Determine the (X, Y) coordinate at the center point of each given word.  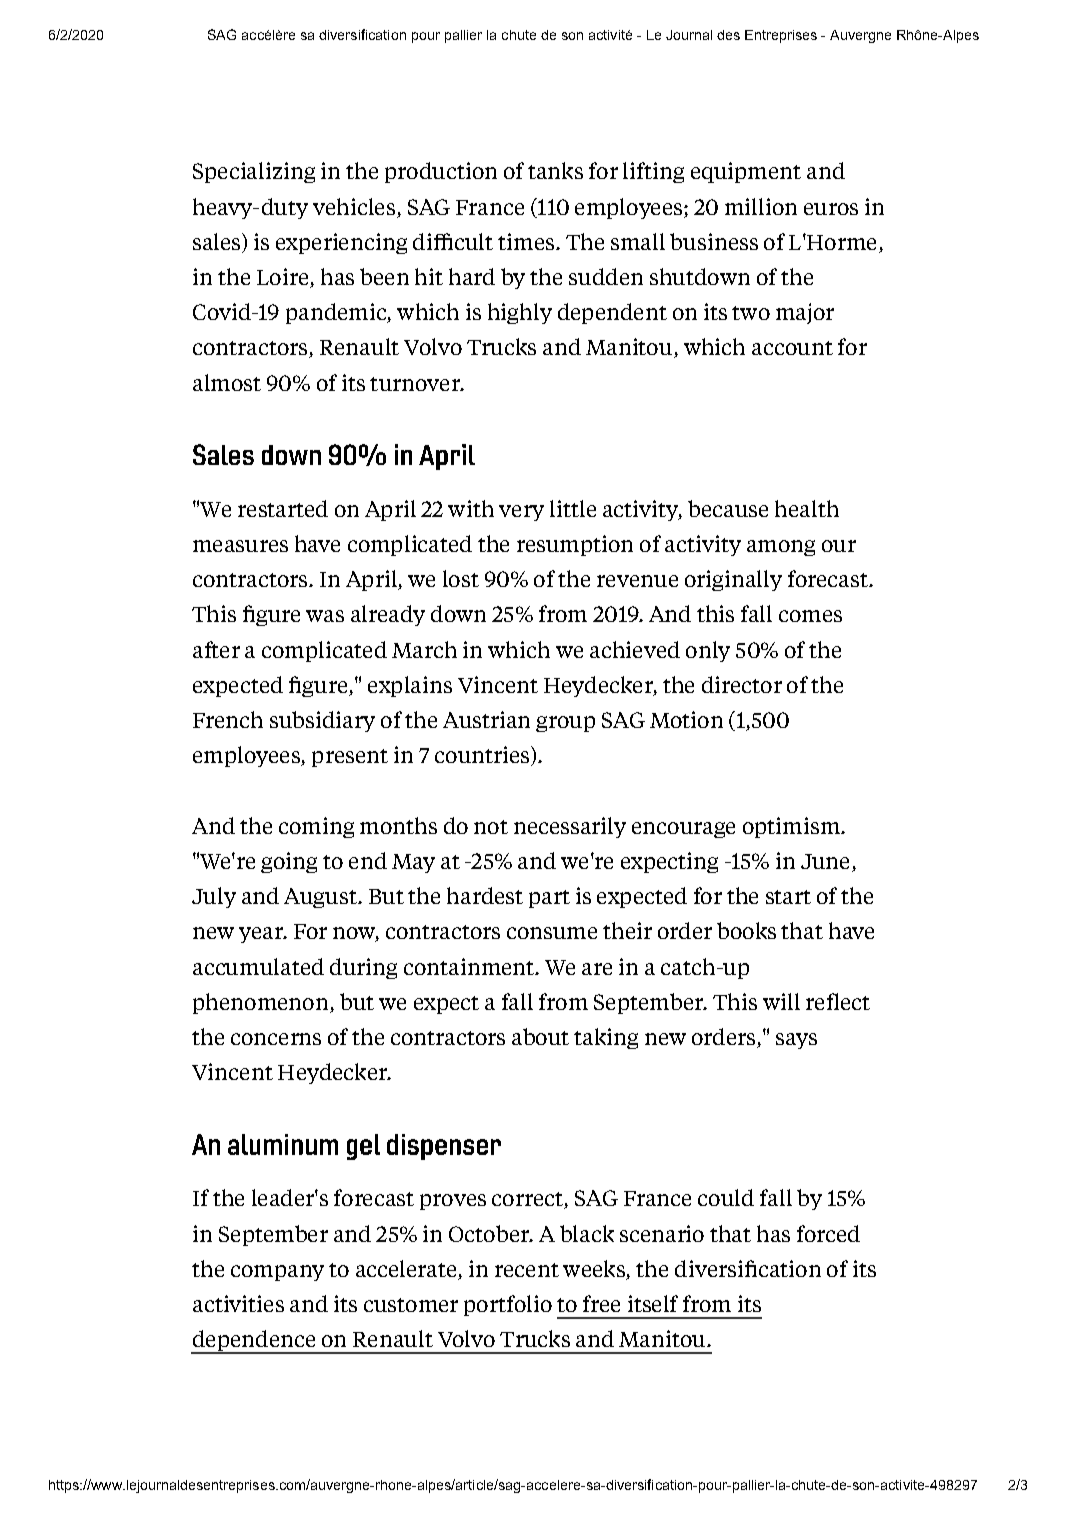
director (742, 684)
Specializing (254, 172)
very (521, 513)
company (277, 1273)
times (526, 241)
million (761, 206)
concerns (276, 1039)
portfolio (508, 1305)
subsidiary (322, 721)
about (540, 1036)
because (728, 508)
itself (653, 1303)
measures (240, 546)
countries (483, 756)
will (781, 1001)
